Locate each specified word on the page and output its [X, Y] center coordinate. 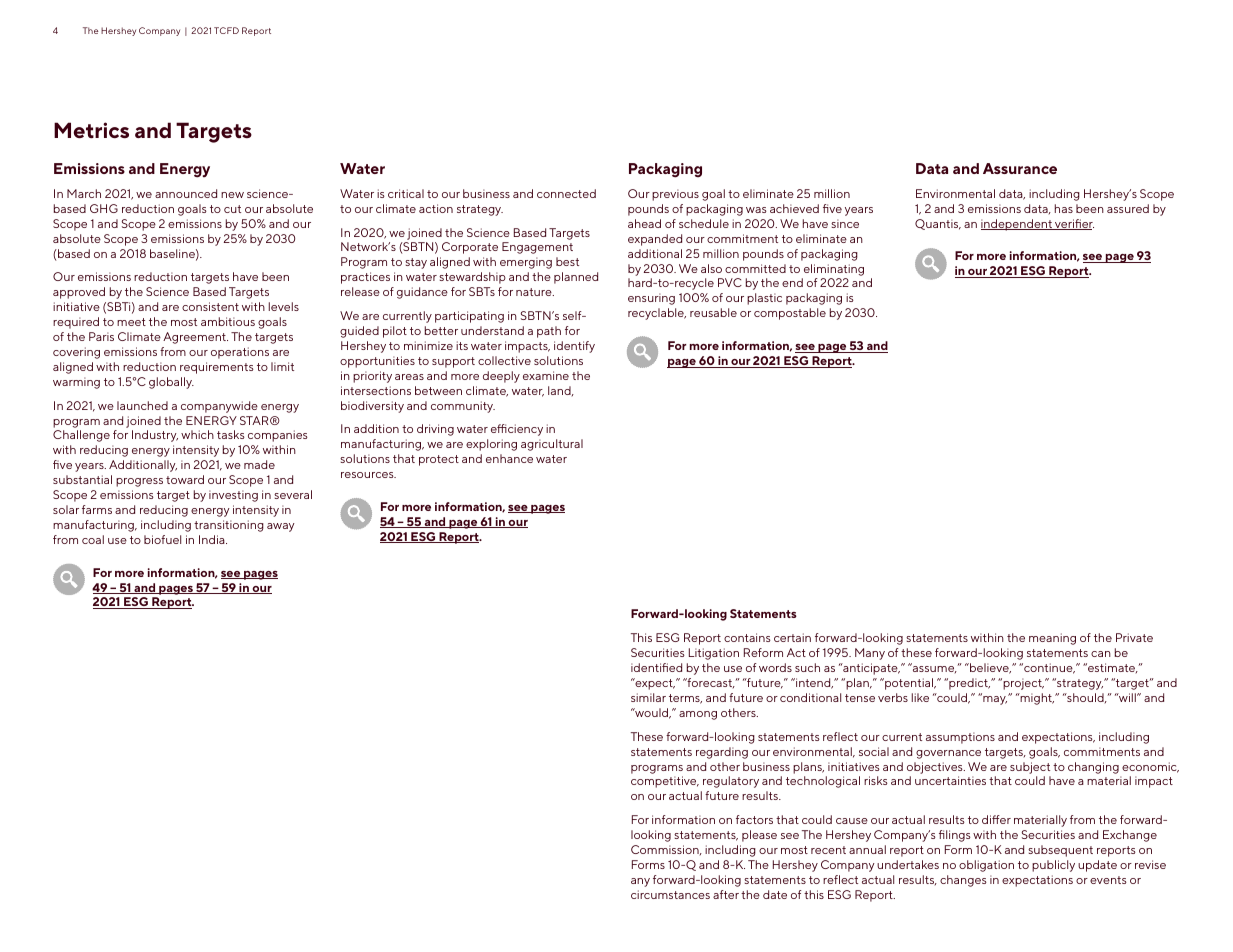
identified [656, 667]
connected [566, 193]
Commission [666, 850]
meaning [1052, 639]
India [213, 539]
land [560, 391]
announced [186, 193]
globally [171, 383]
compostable [790, 314]
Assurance [1020, 168]
